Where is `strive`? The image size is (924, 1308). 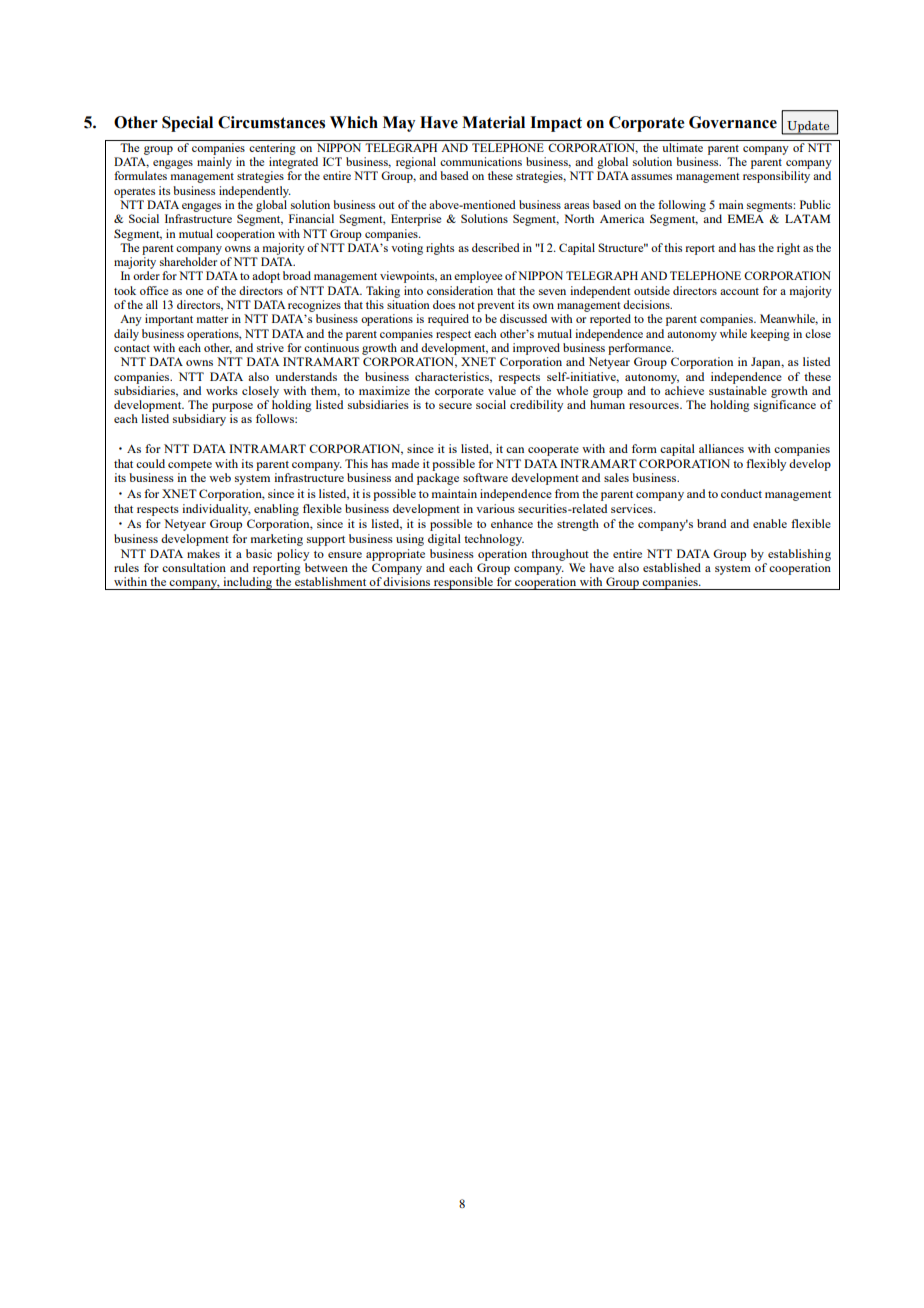 strive is located at coordinates (270, 347).
